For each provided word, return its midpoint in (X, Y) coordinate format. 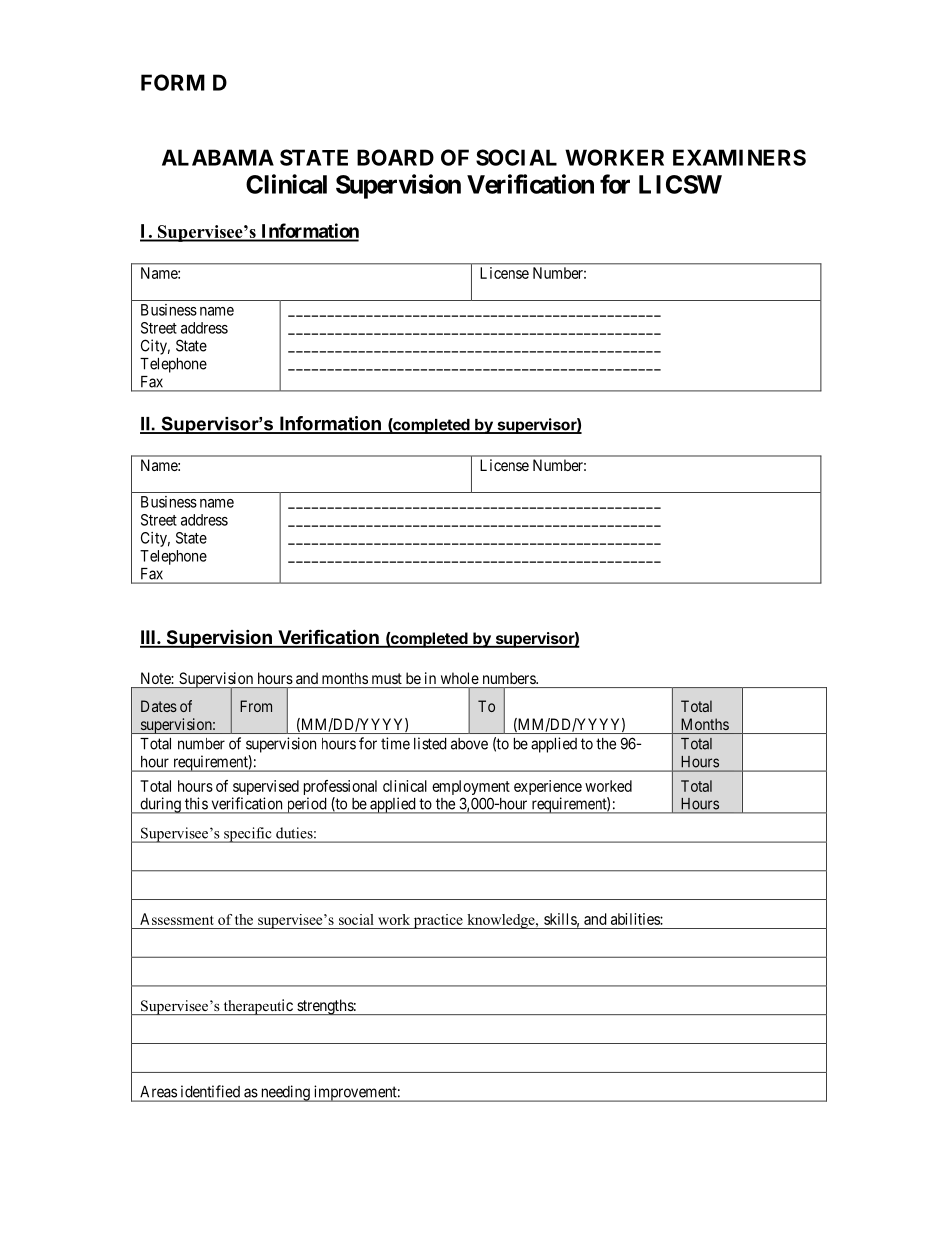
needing (285, 1093)
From (256, 706)
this (196, 803)
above (469, 744)
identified (210, 1091)
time (395, 743)
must (387, 678)
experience (548, 787)
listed (430, 743)
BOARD (395, 157)
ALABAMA (218, 157)
